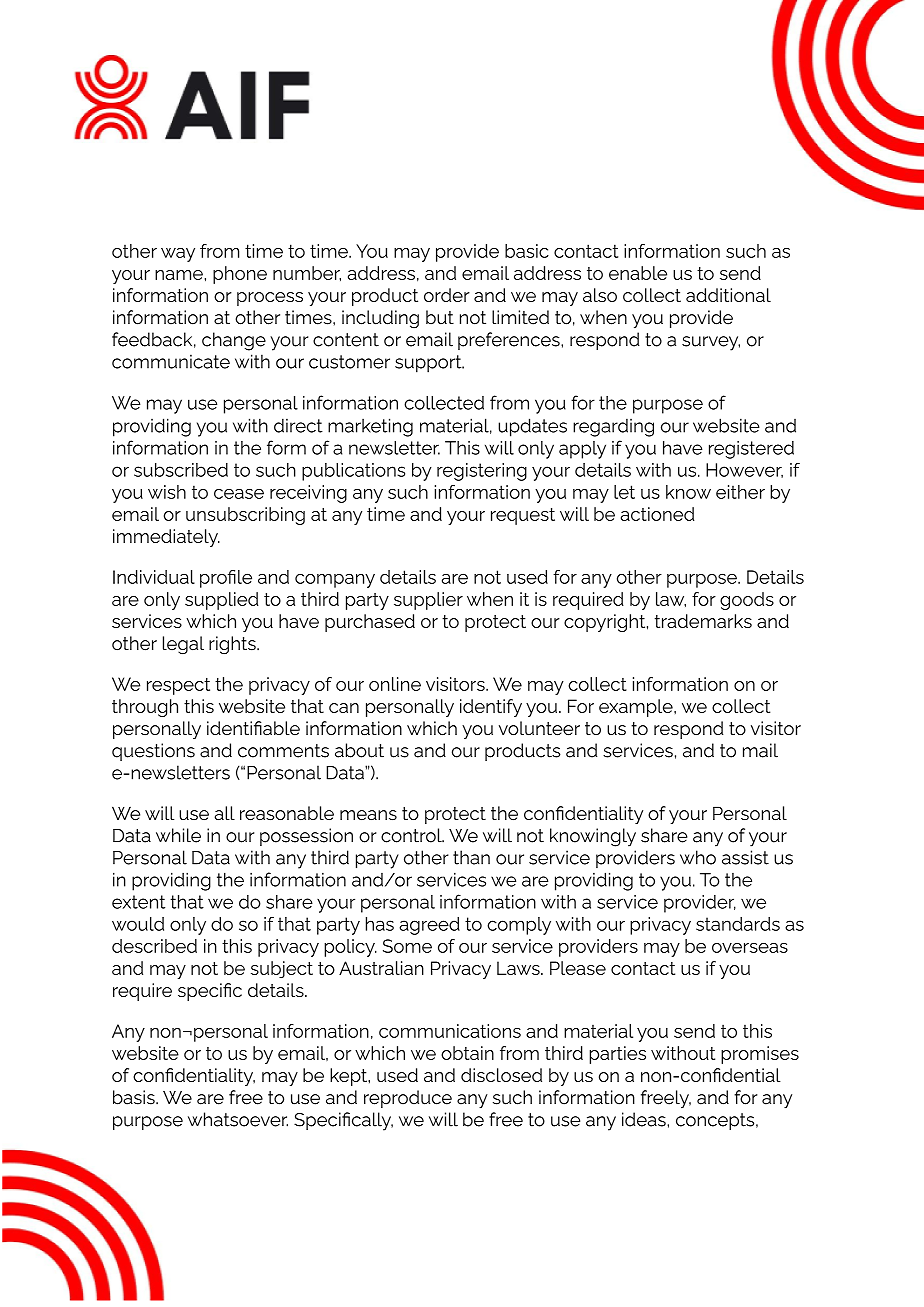  Describe the element at coordinates (482, 472) in the image. I see `registering` at that location.
